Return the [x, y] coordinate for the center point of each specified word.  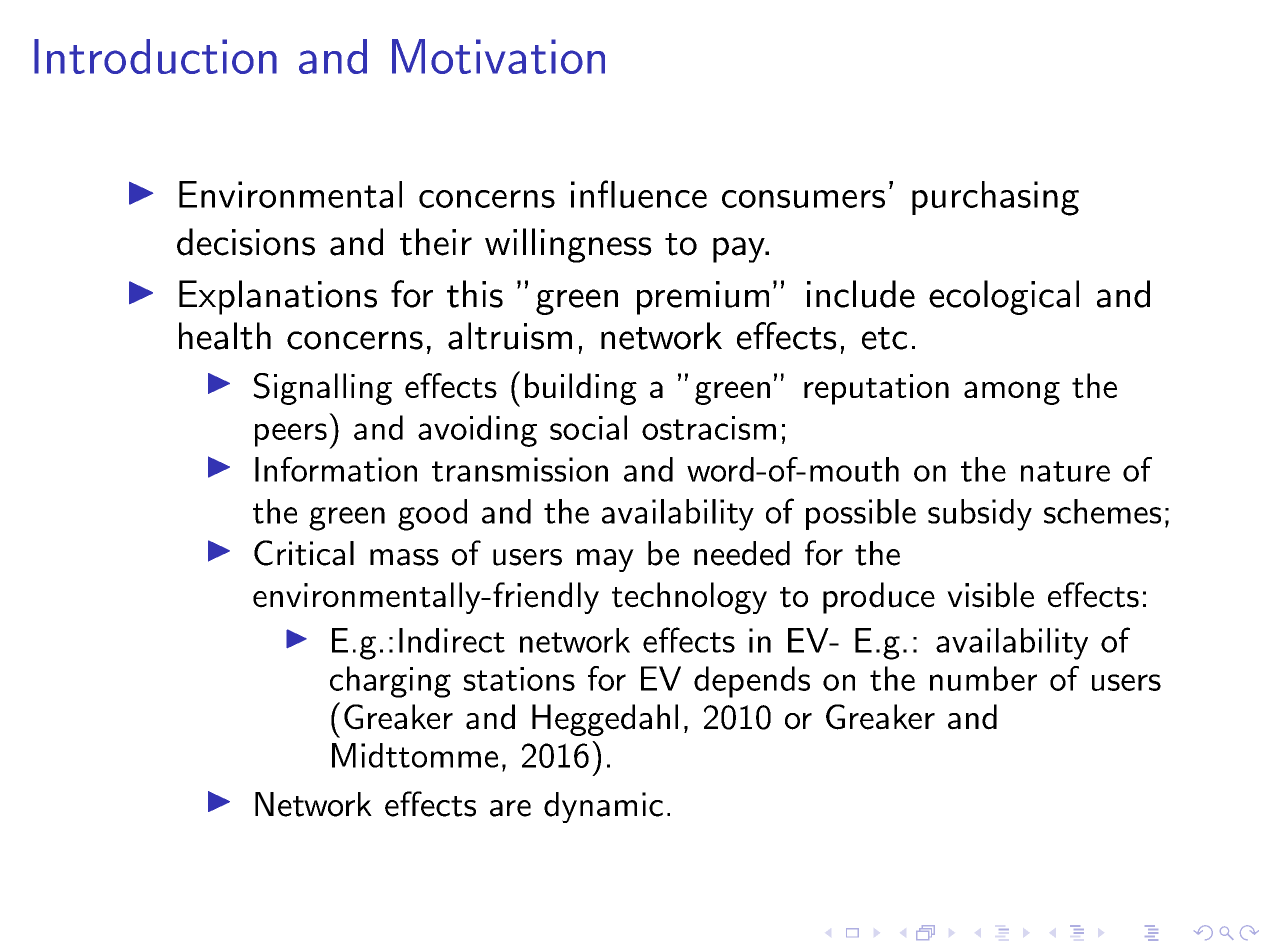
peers [291, 435]
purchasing [995, 198]
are [510, 808]
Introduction [155, 56]
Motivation [498, 56]
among [1012, 393]
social [588, 427]
